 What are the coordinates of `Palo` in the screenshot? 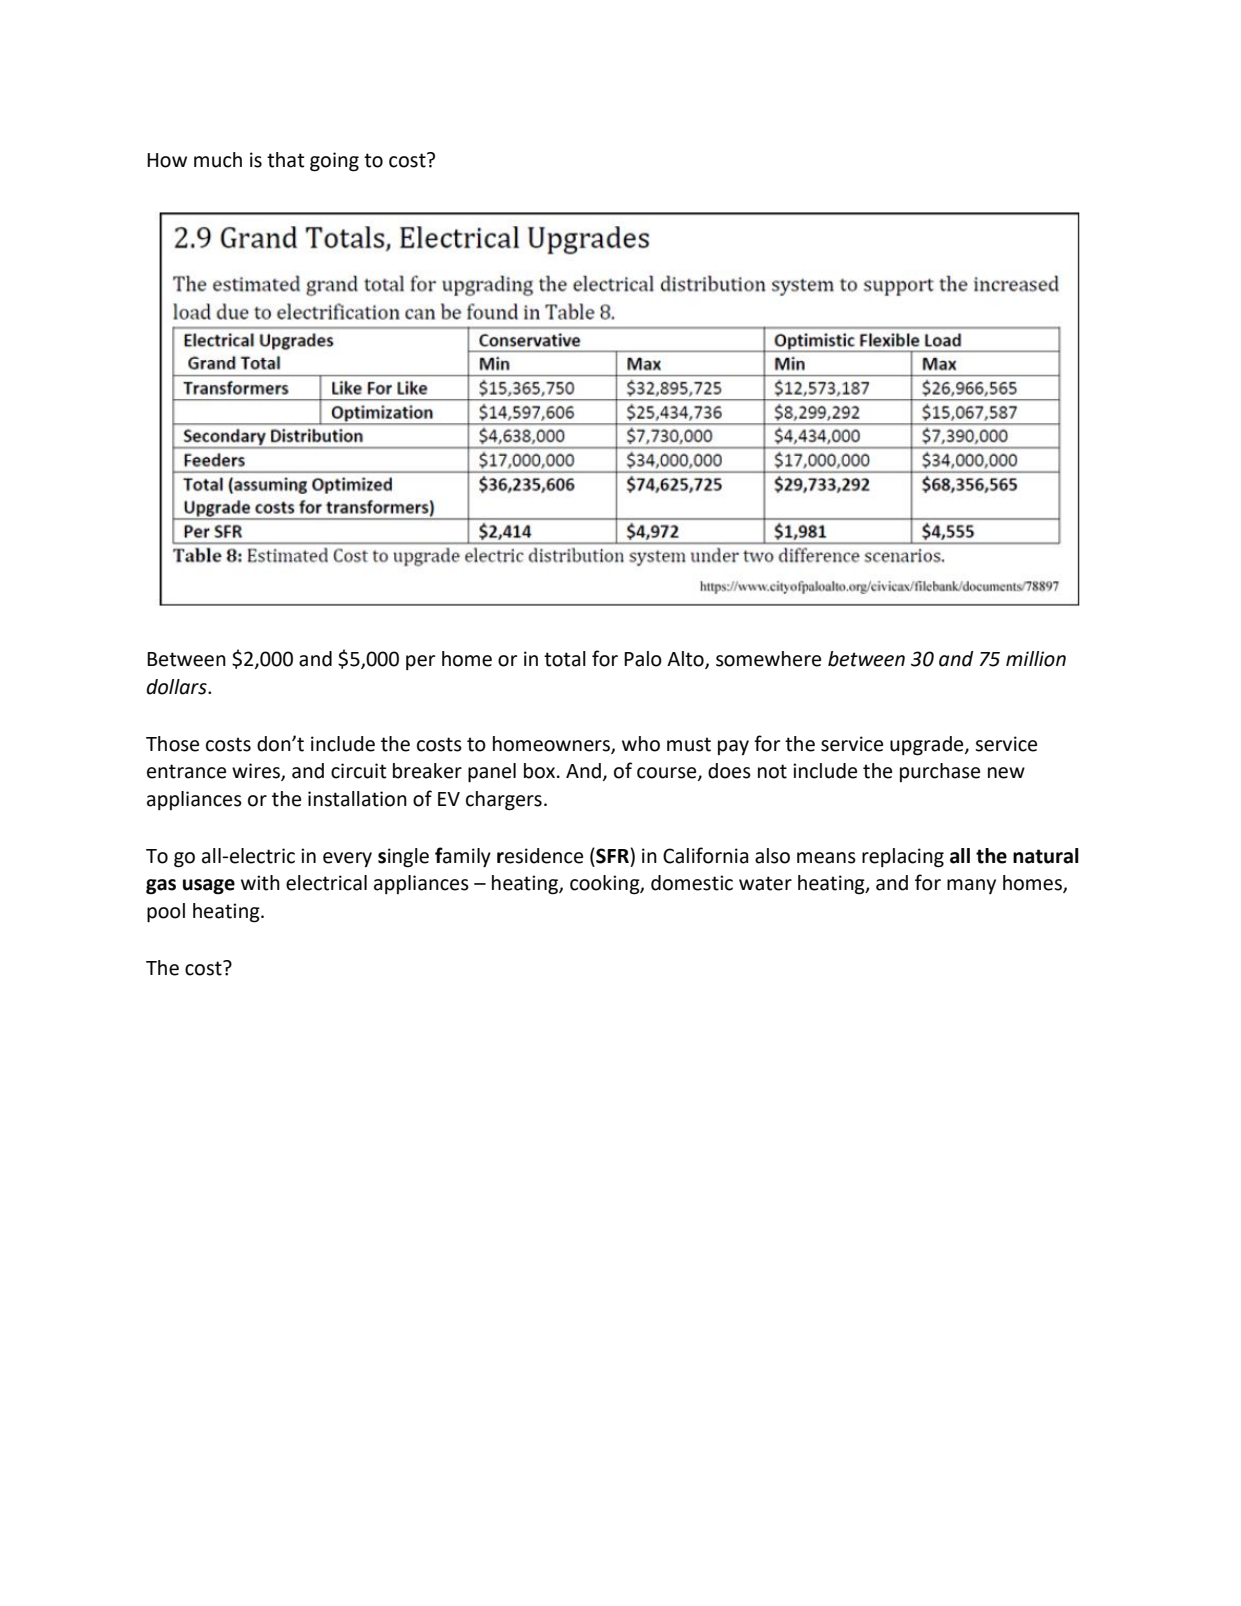 It's located at (643, 659).
